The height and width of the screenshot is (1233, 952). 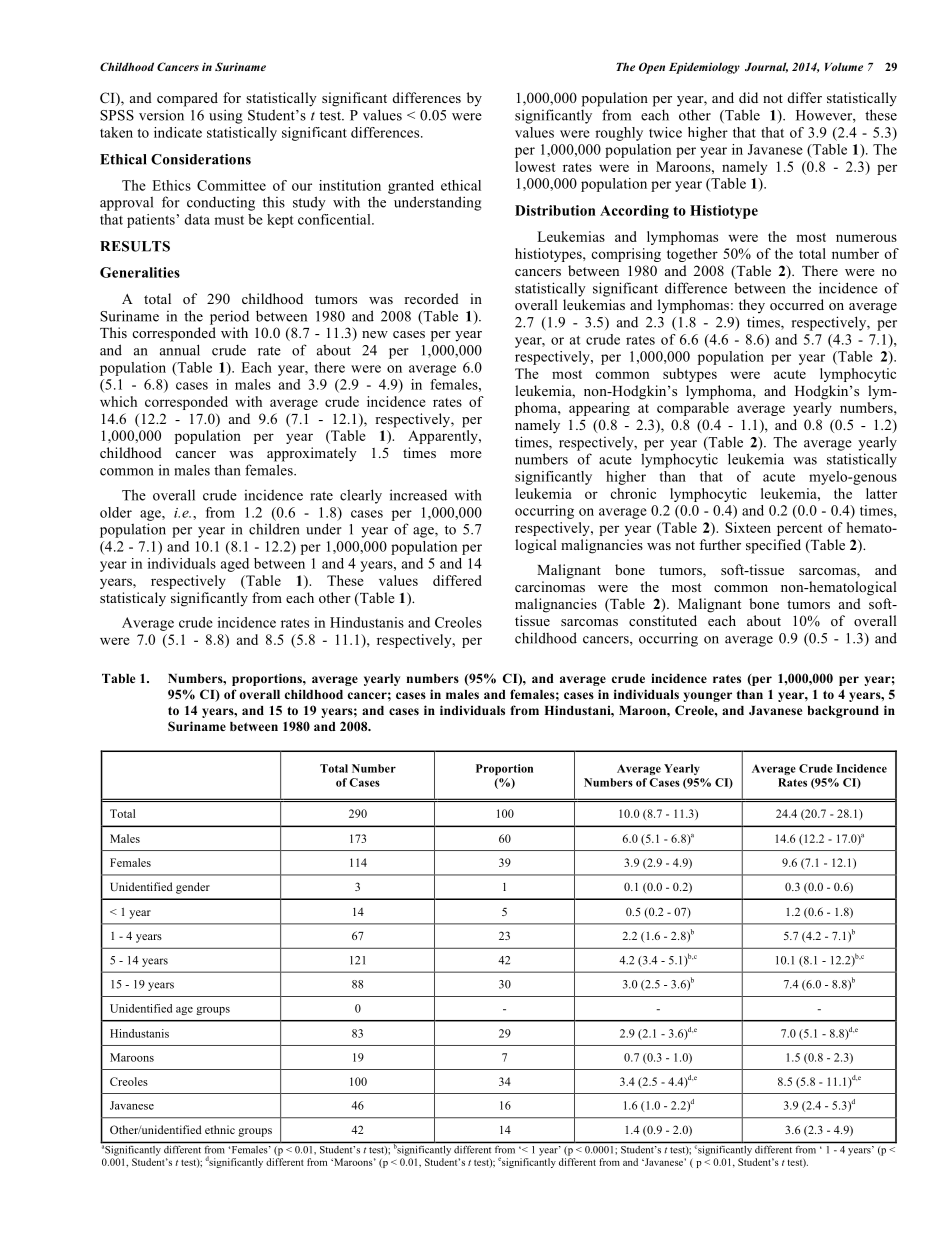 What do you see at coordinates (797, 304) in the screenshot?
I see `occurred` at bounding box center [797, 304].
